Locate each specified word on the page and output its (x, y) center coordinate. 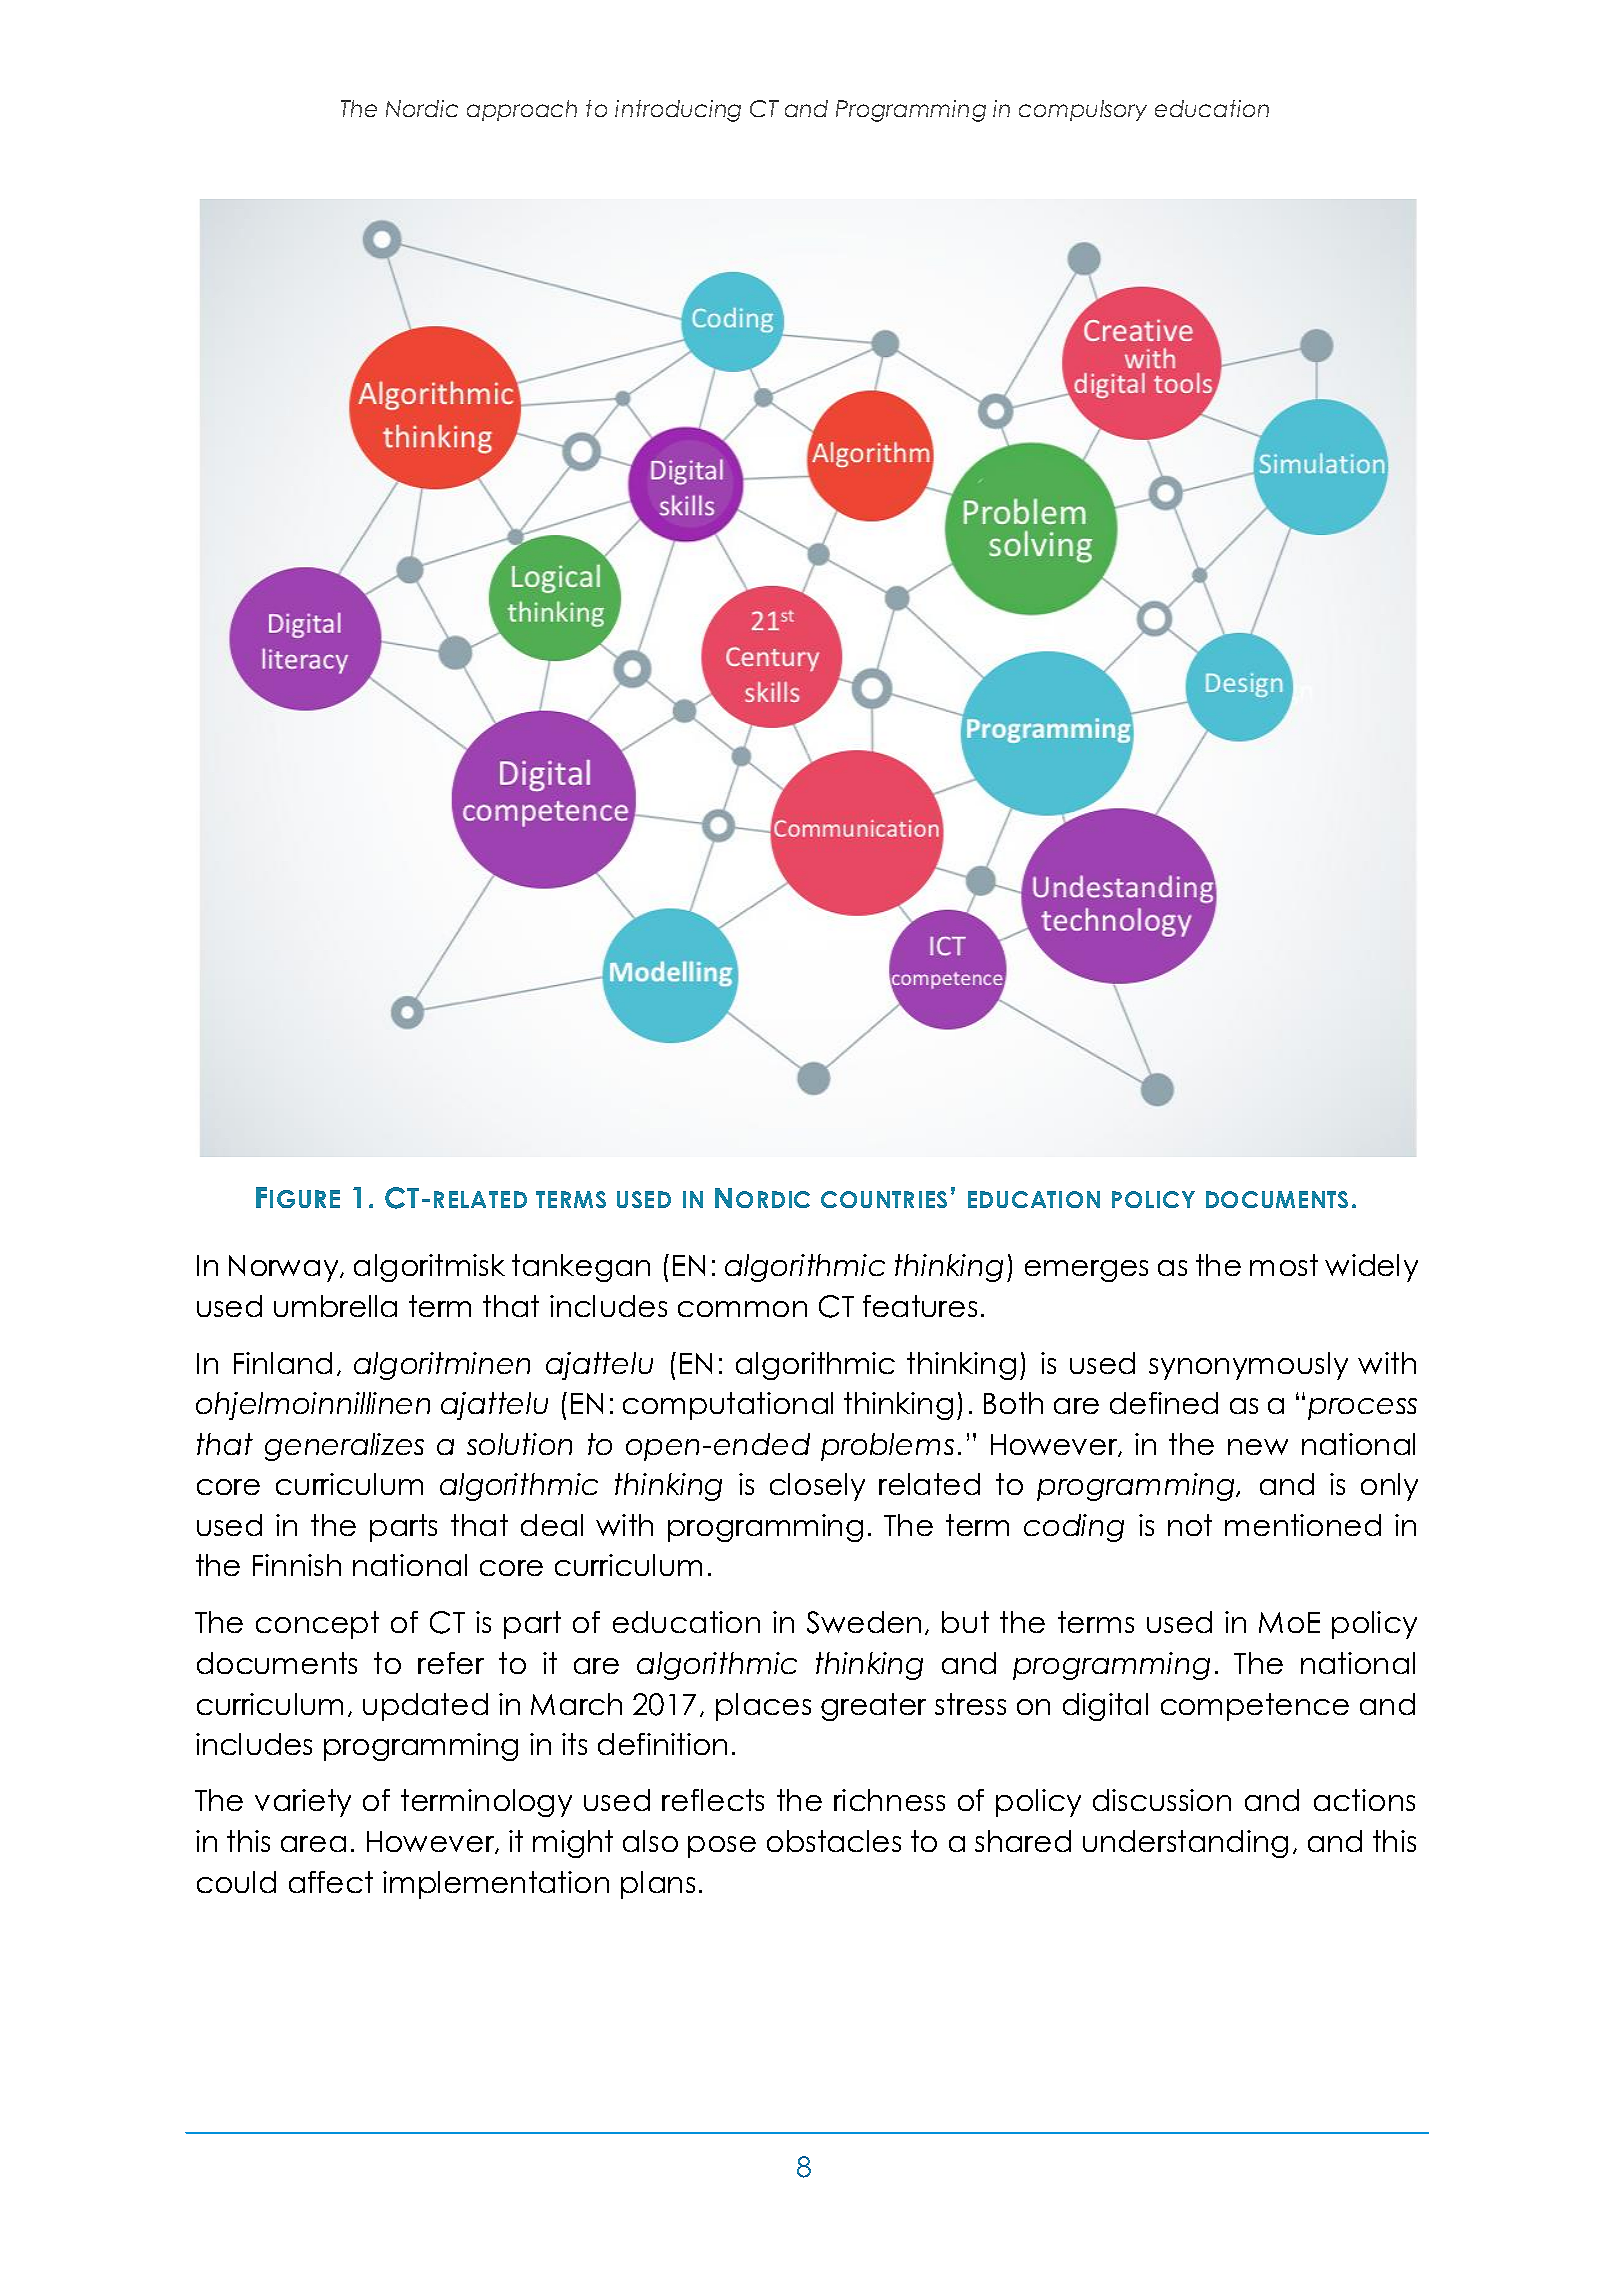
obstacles (834, 1841)
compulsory (1083, 110)
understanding (1185, 1844)
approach (522, 110)
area (313, 1844)
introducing (678, 111)
